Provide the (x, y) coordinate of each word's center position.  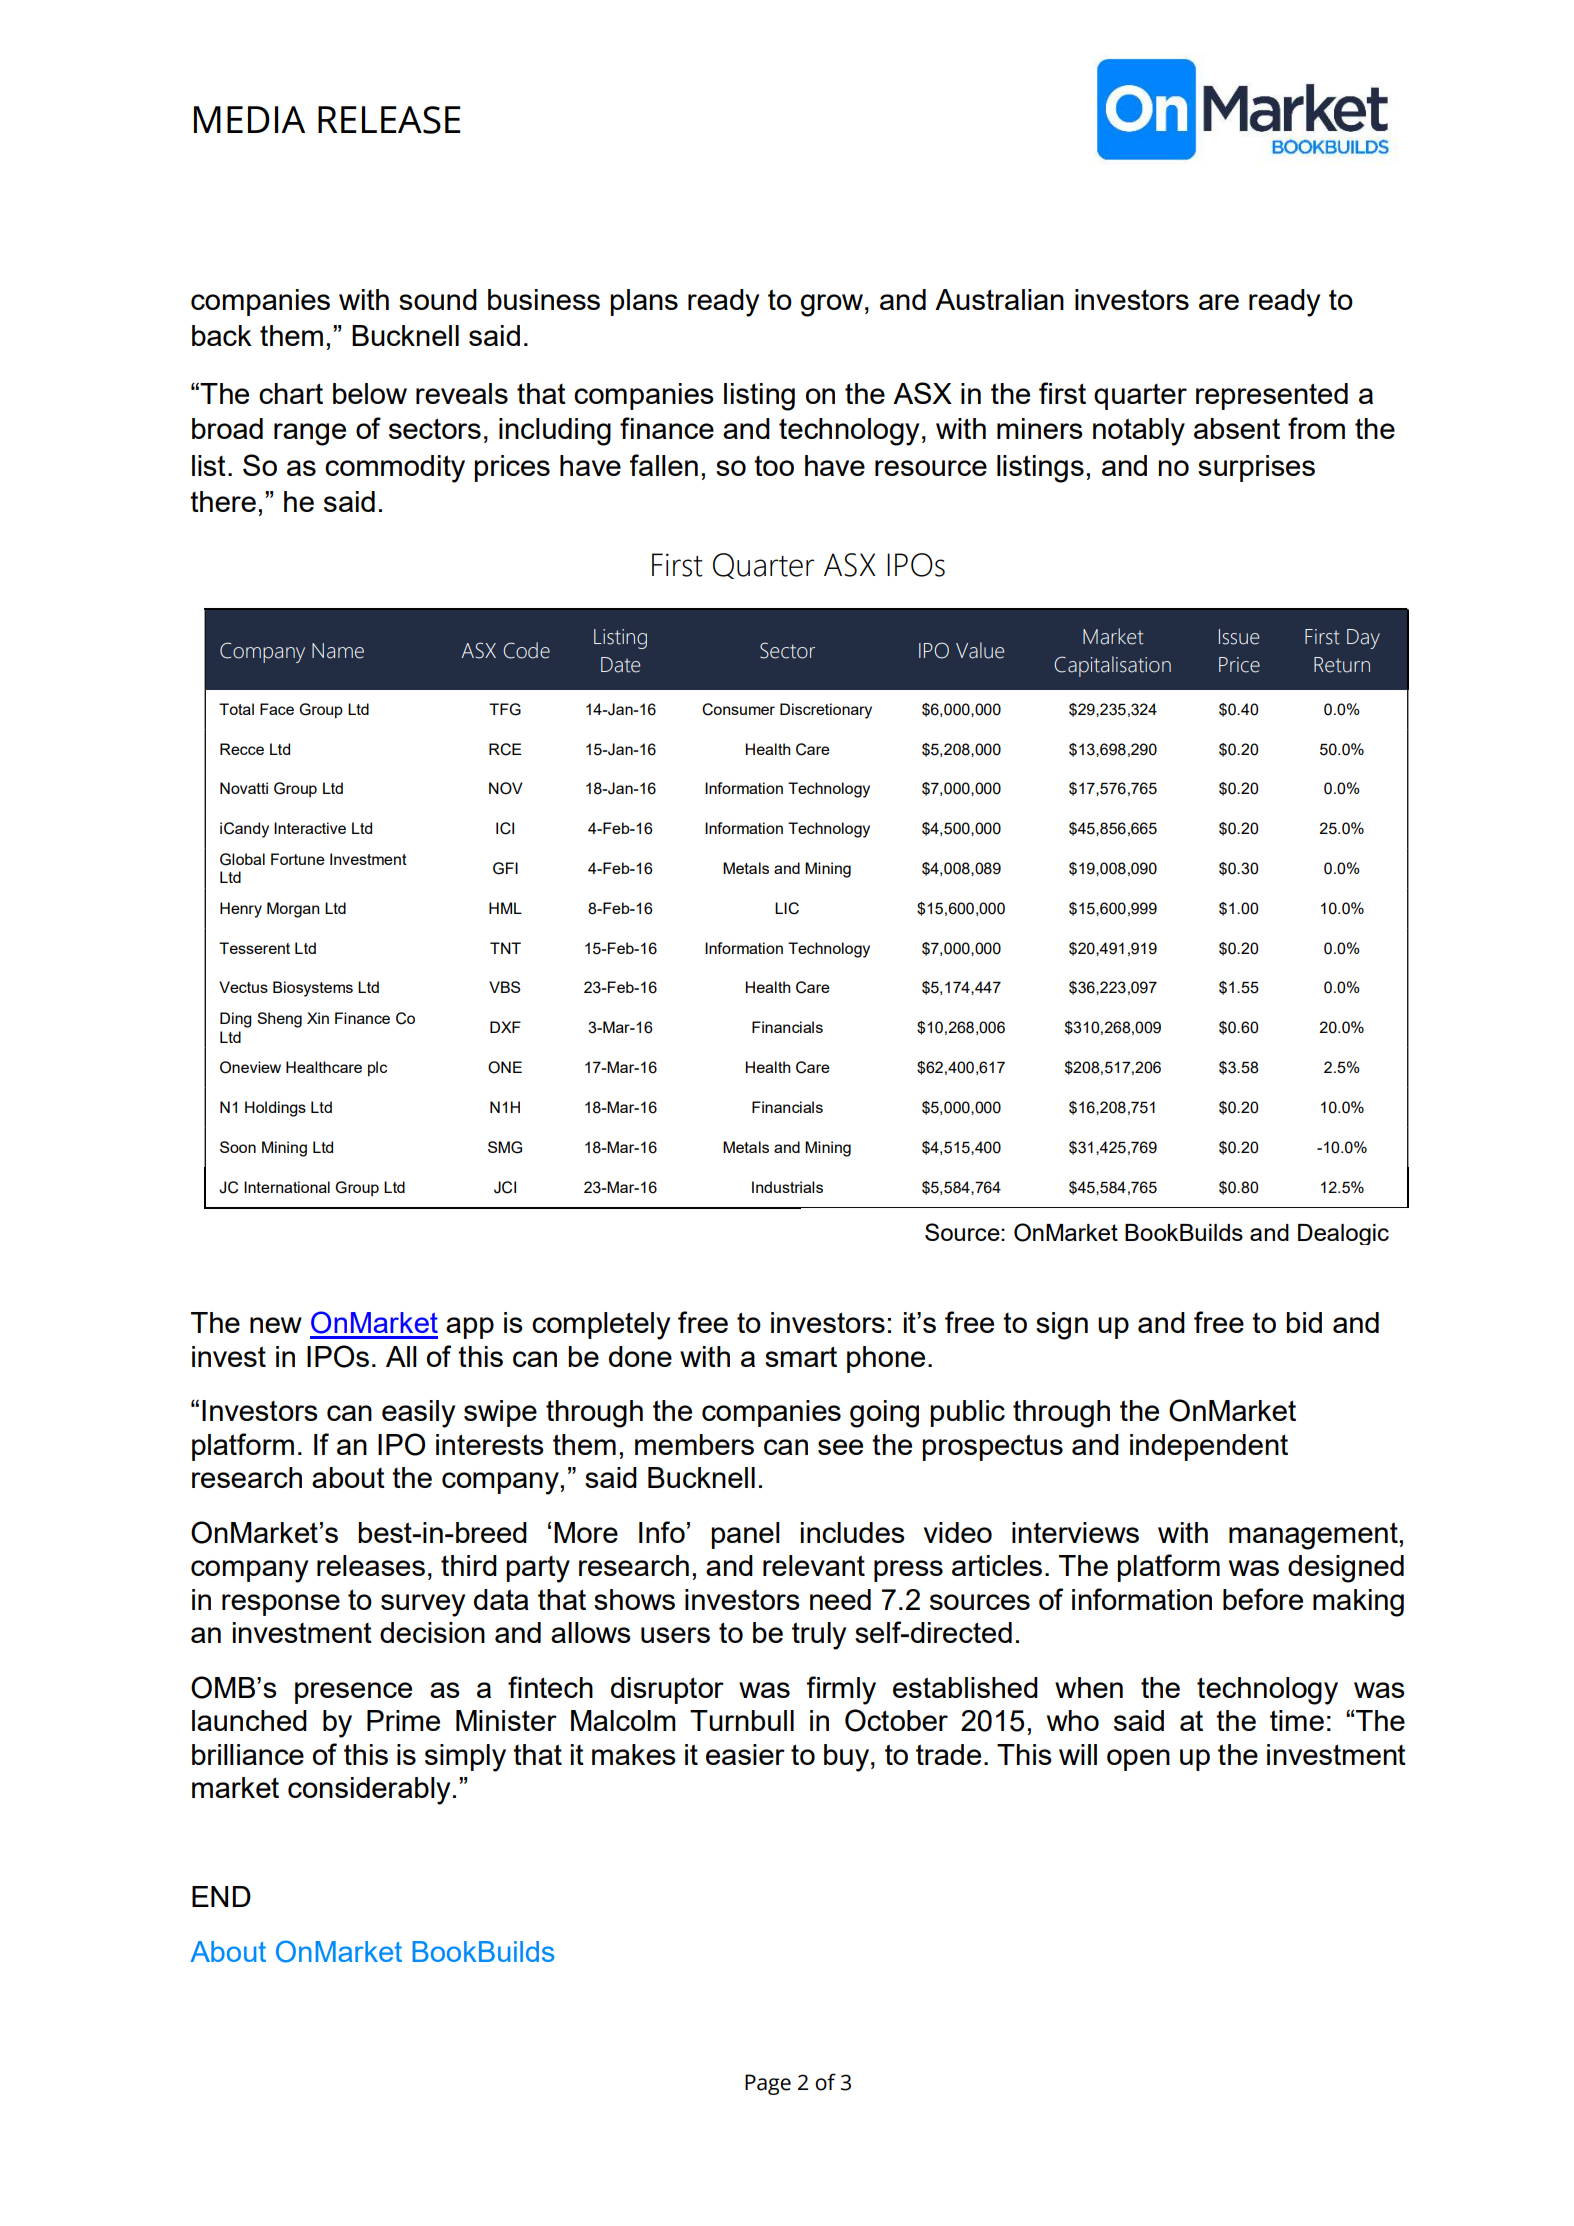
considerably (369, 1791)
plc (377, 1069)
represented (1272, 396)
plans (644, 302)
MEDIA (249, 119)
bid (1304, 1322)
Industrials (787, 1187)
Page (768, 2084)
